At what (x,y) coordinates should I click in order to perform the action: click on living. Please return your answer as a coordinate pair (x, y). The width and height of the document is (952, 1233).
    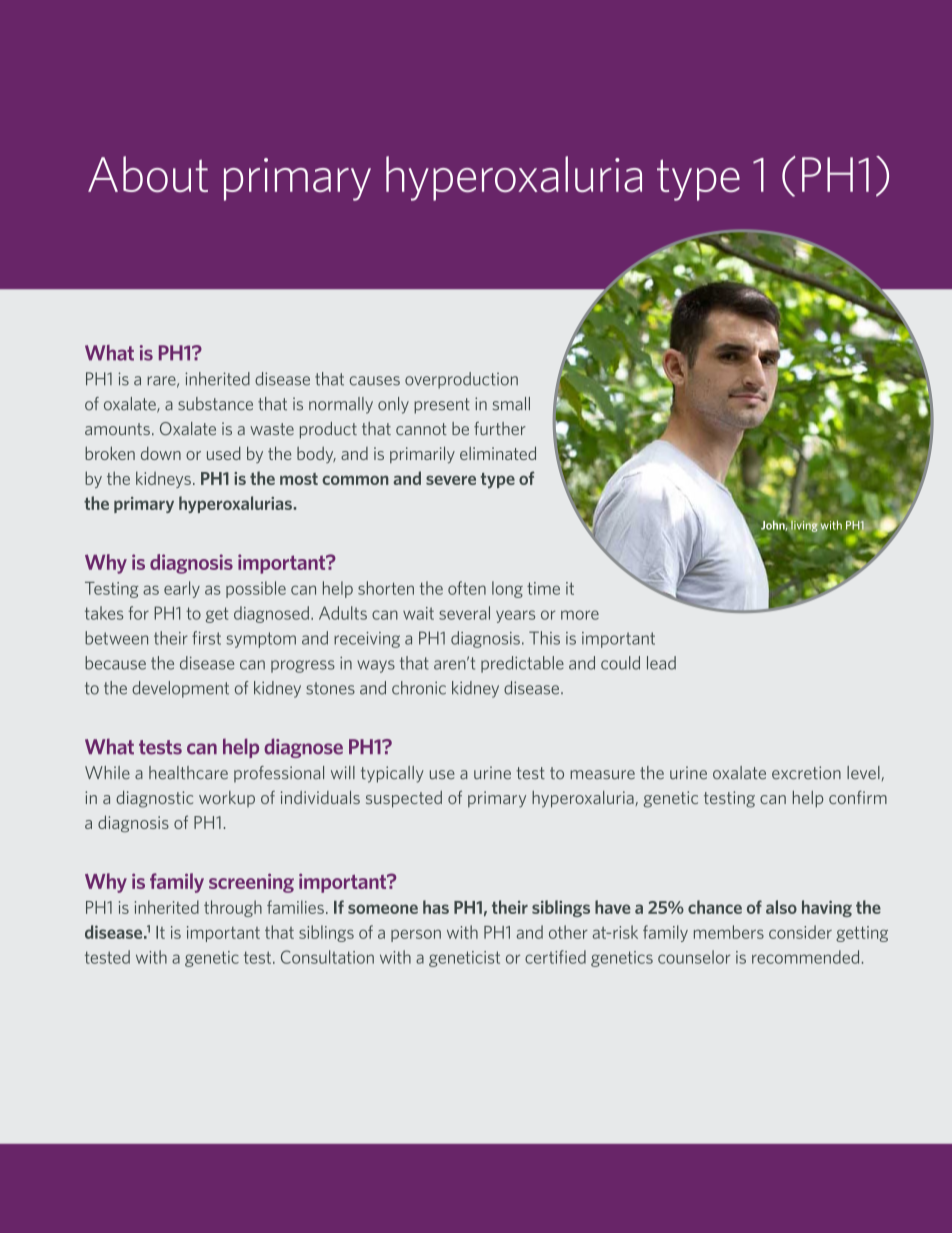
    Looking at the image, I should click on (804, 525).
